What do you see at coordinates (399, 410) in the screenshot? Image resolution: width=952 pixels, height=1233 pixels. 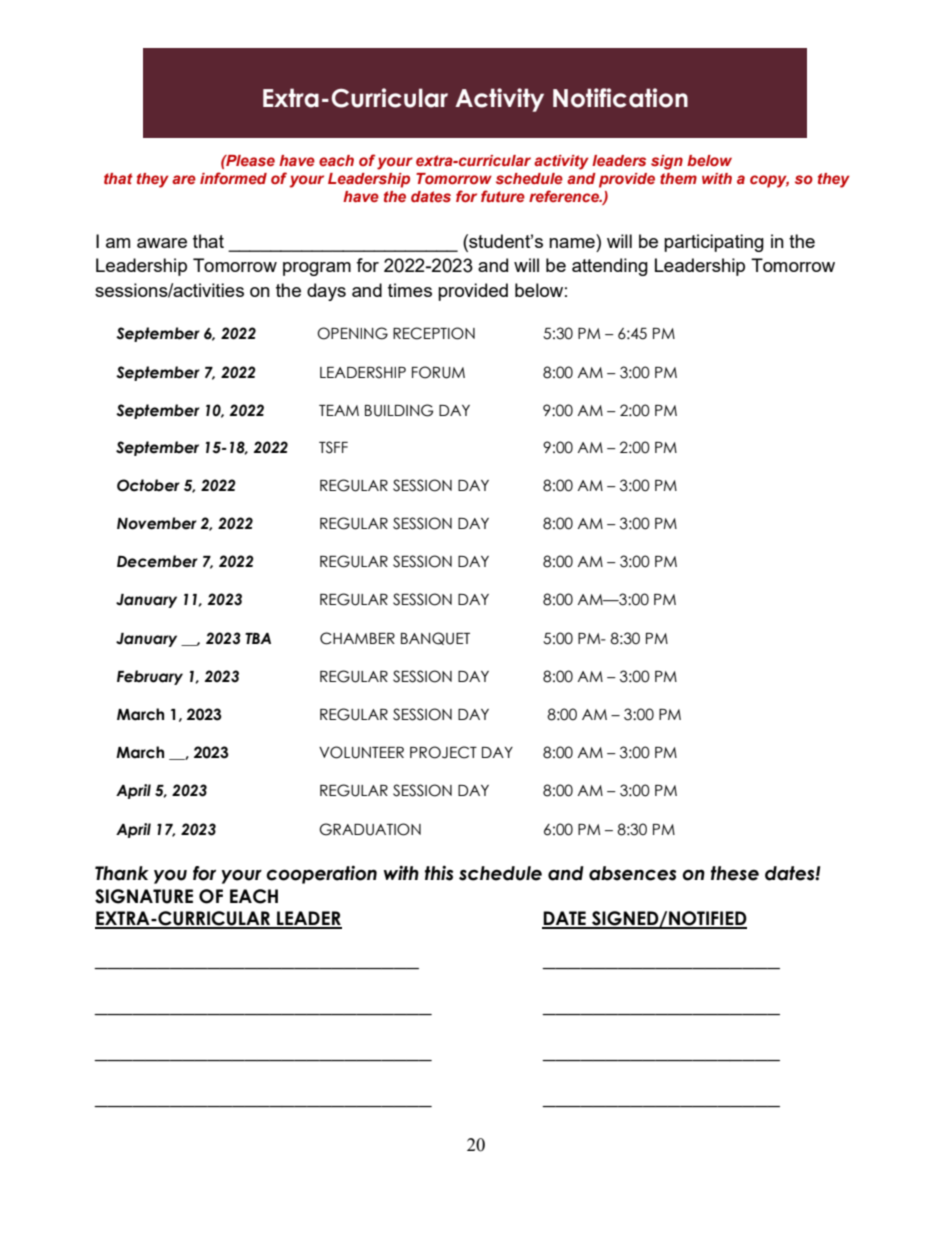 I see `BUILDING` at bounding box center [399, 410].
